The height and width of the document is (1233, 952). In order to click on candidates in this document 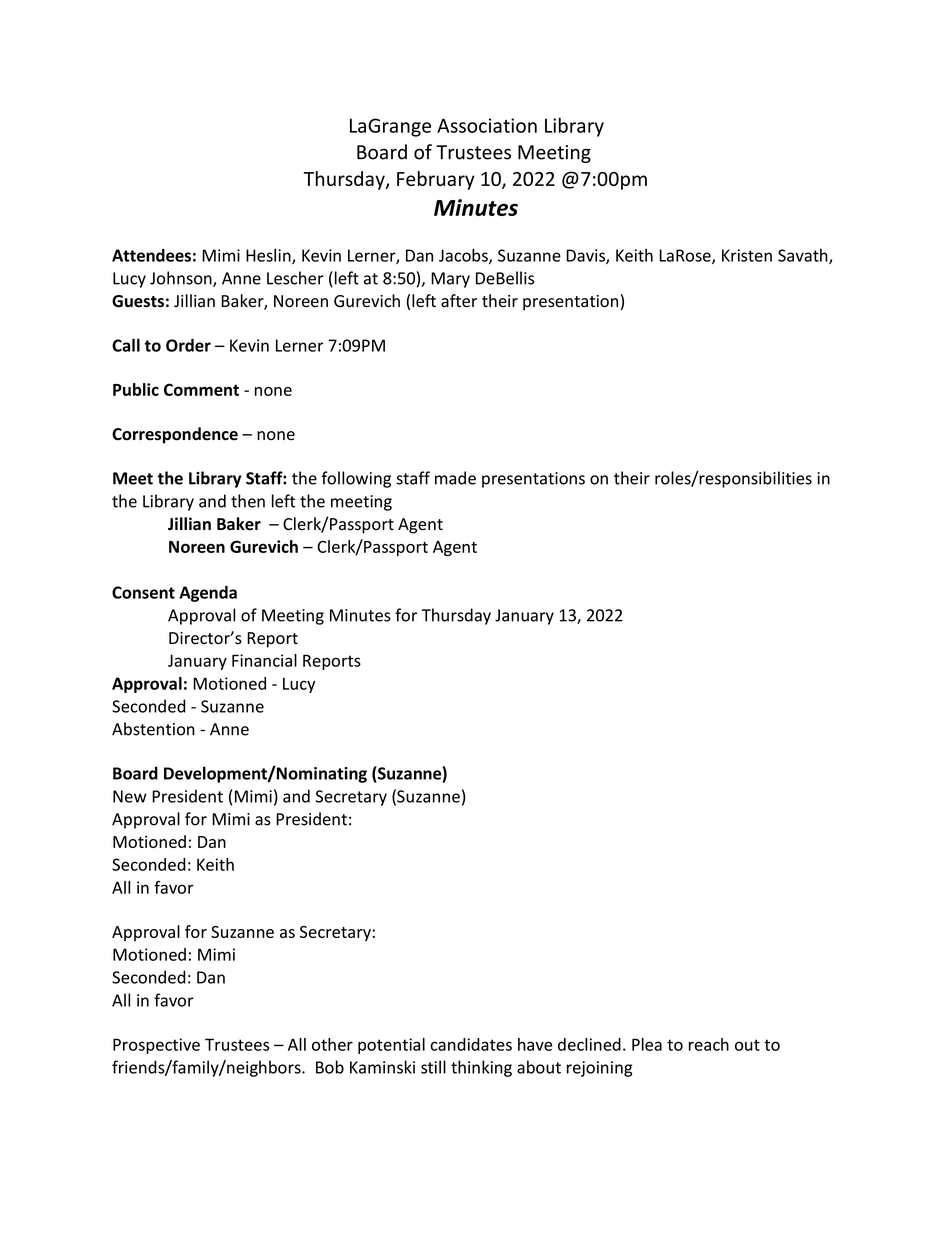, I will do `click(471, 1044)`.
